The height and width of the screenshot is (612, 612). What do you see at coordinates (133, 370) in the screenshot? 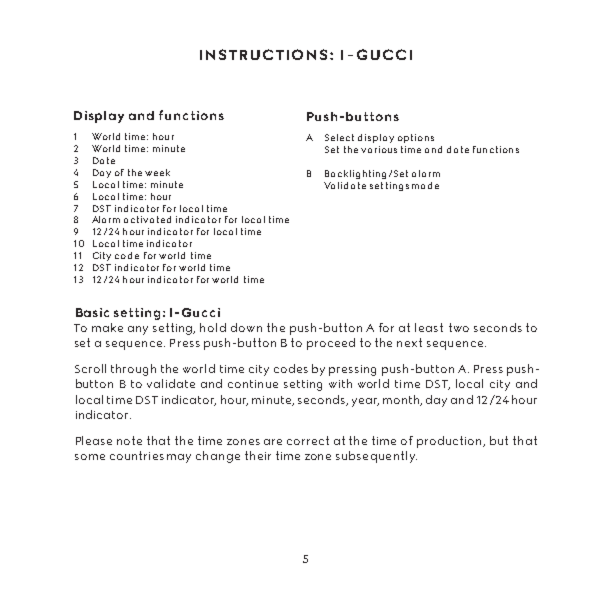
I see `through` at bounding box center [133, 370].
